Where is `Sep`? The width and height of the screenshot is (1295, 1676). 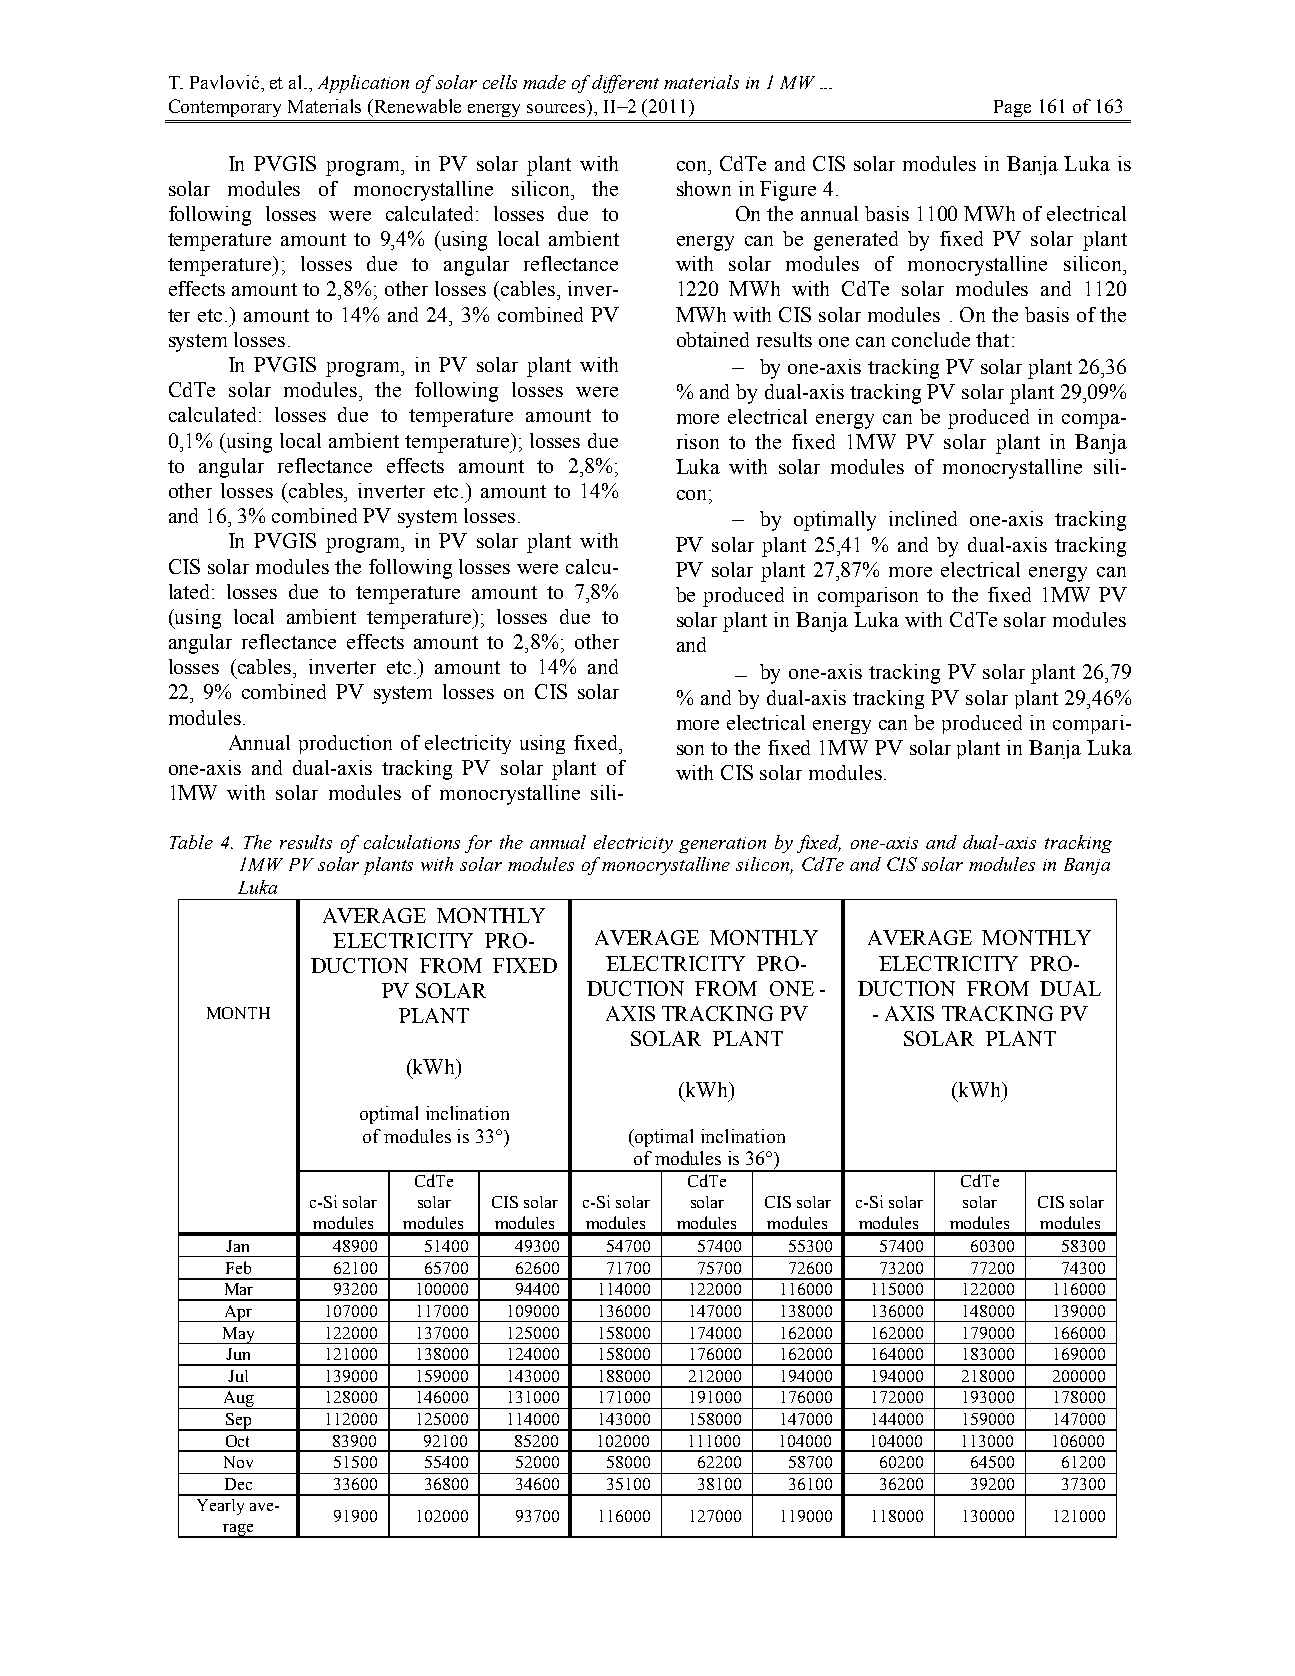
Sep is located at coordinates (239, 1422).
